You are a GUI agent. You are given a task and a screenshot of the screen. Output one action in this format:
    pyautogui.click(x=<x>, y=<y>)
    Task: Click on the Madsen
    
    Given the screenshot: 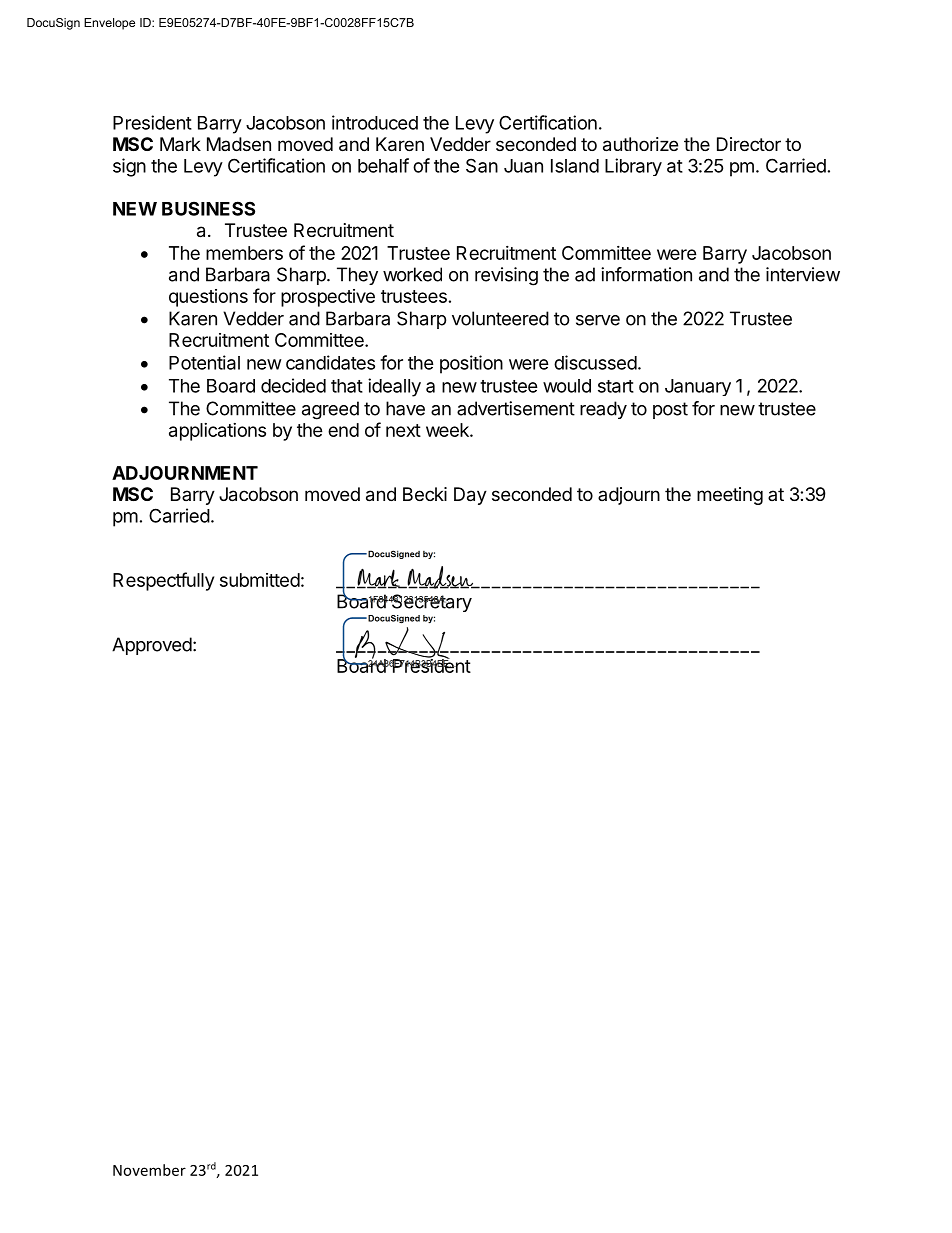 What is the action you would take?
    pyautogui.click(x=239, y=144)
